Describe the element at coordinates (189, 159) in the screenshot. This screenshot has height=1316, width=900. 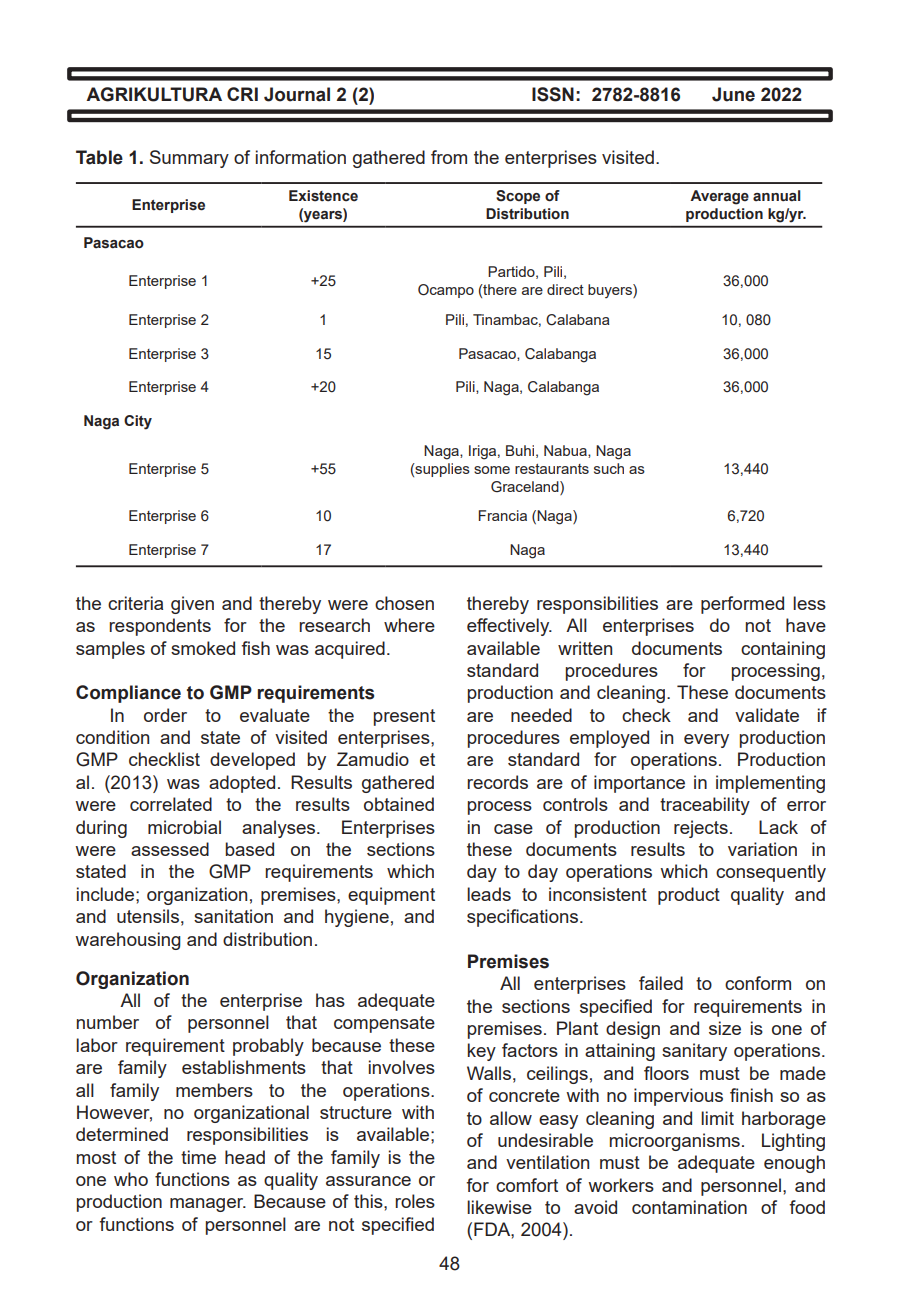
I see `Summary` at that location.
